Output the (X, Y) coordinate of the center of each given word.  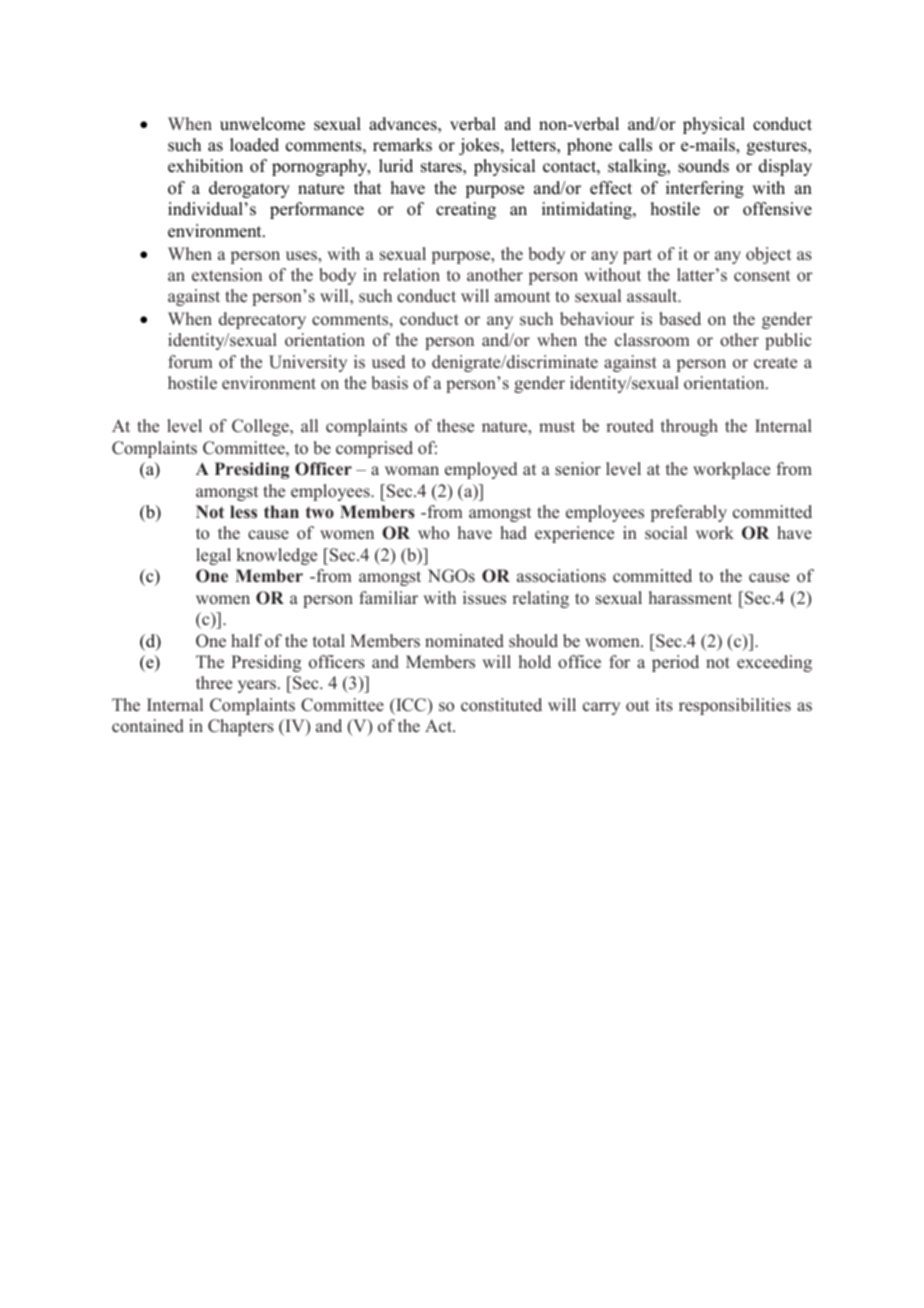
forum (190, 362)
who (433, 532)
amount (522, 297)
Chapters (241, 727)
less (243, 512)
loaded (254, 145)
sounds (703, 166)
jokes (480, 146)
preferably (689, 513)
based (680, 319)
